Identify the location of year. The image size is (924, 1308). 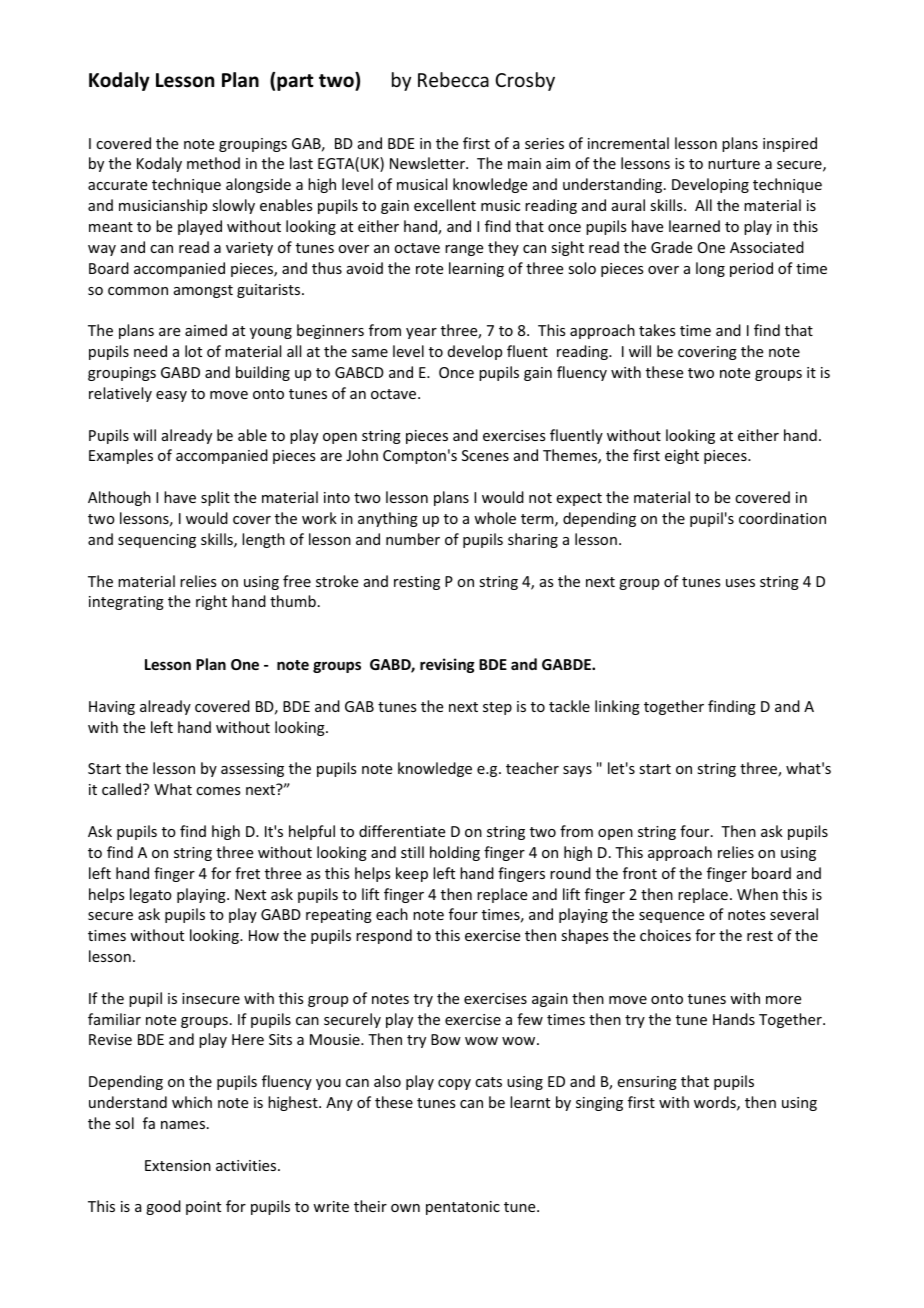
(421, 333).
